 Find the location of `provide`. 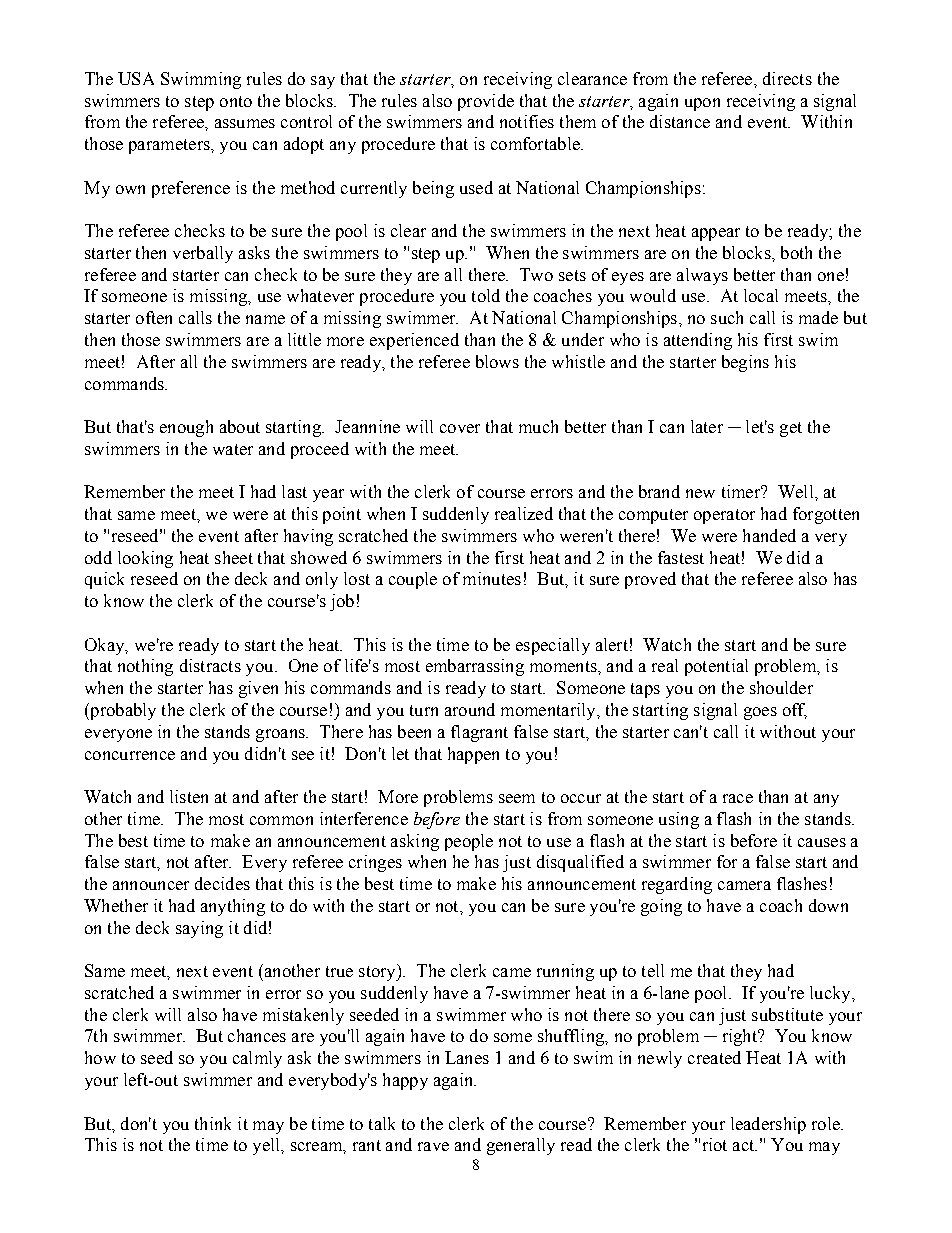

provide is located at coordinates (486, 102).
